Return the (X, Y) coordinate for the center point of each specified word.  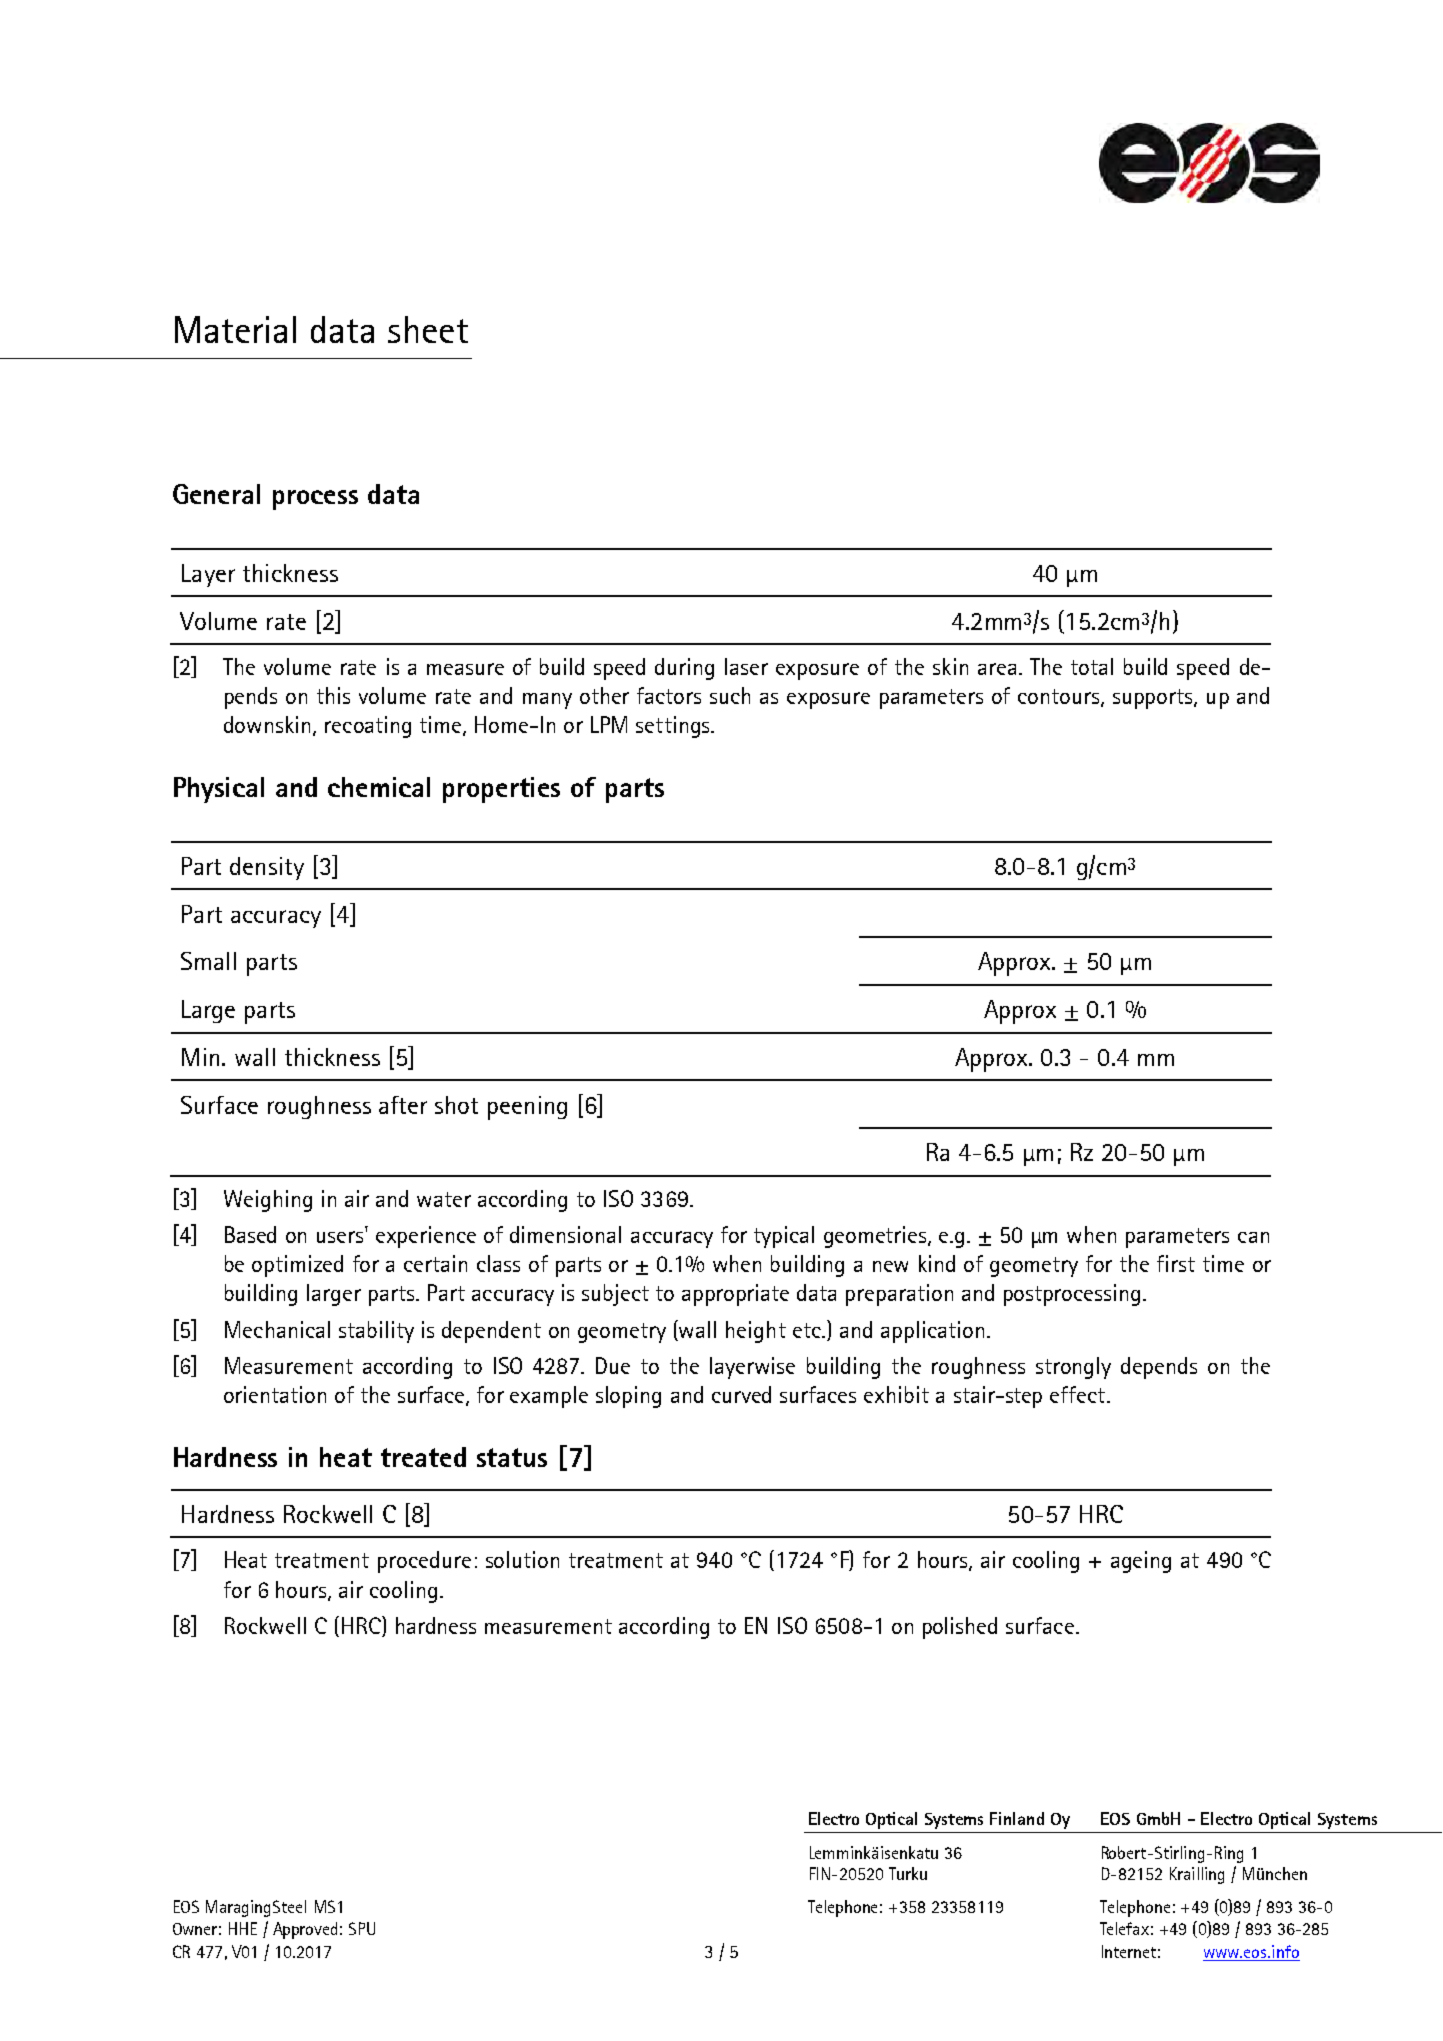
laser (746, 666)
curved (741, 1394)
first (1176, 1263)
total (1092, 666)
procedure (424, 1562)
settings (674, 727)
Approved (305, 1930)
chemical (379, 787)
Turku (908, 1873)
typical (784, 1237)
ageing (1141, 1562)
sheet (428, 329)
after (403, 1105)
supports (1154, 699)
